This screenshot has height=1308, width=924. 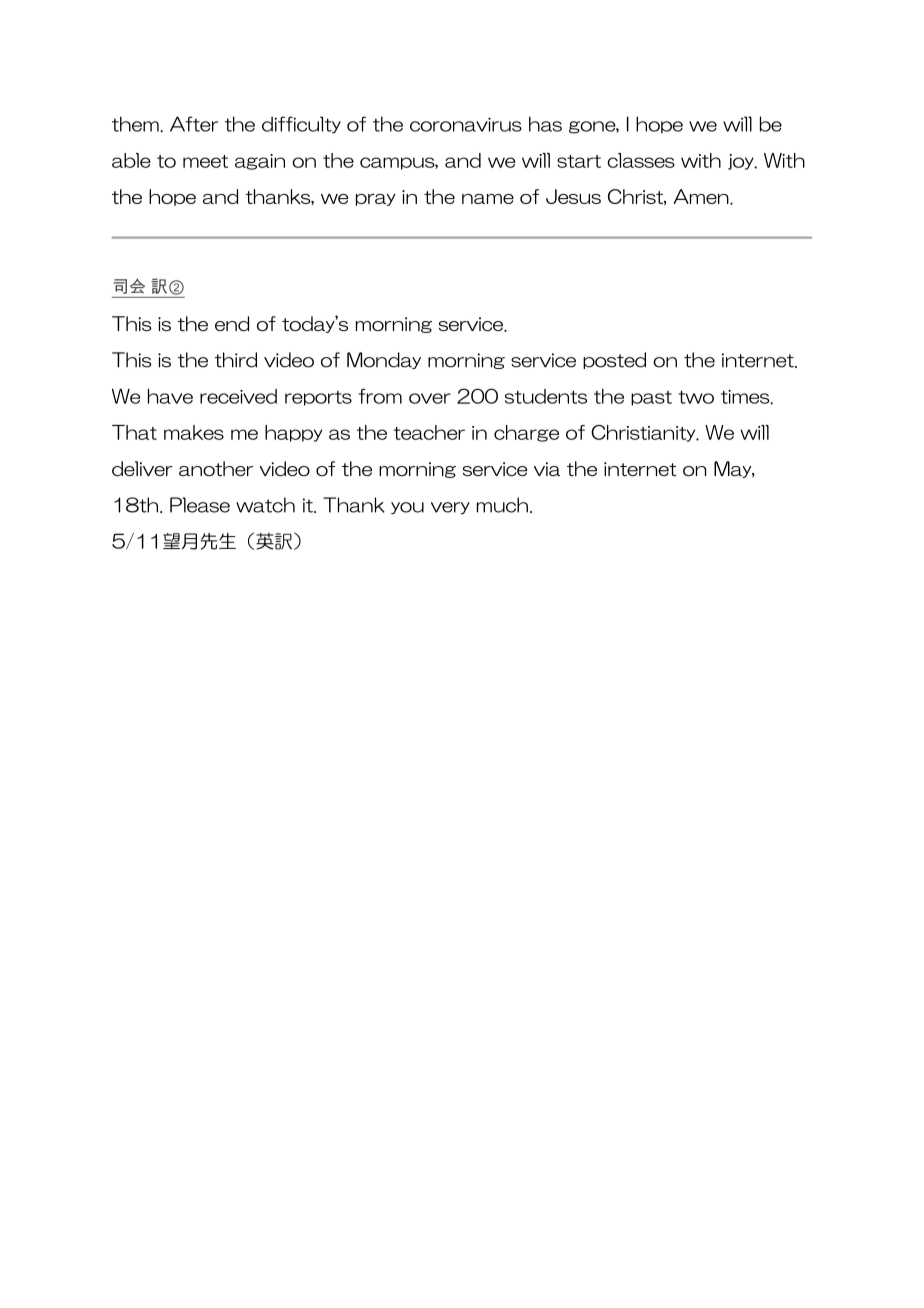 What do you see at coordinates (466, 124) in the screenshot?
I see `coronavirus` at bounding box center [466, 124].
